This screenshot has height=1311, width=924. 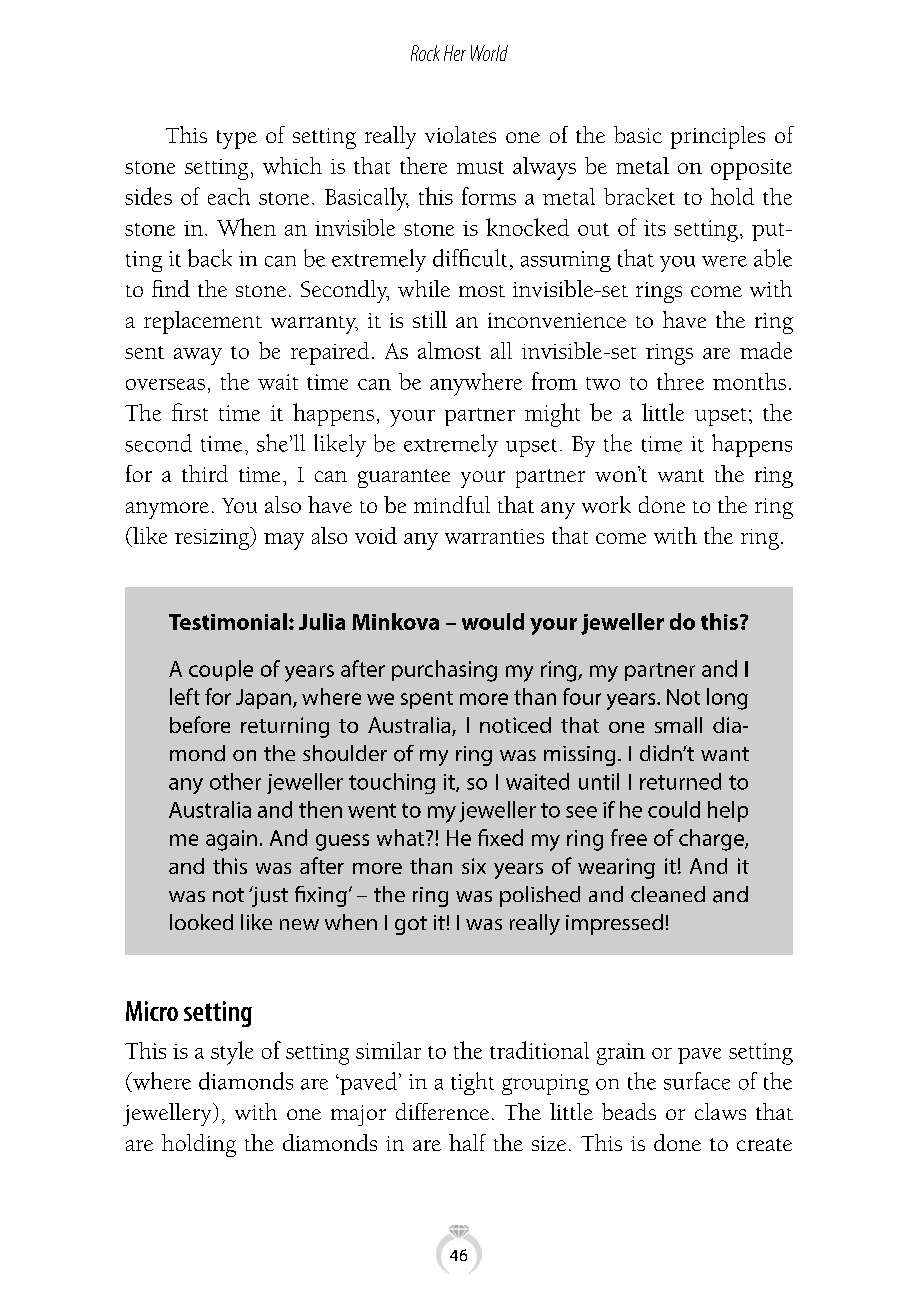 I want to click on long, so click(x=727, y=699).
